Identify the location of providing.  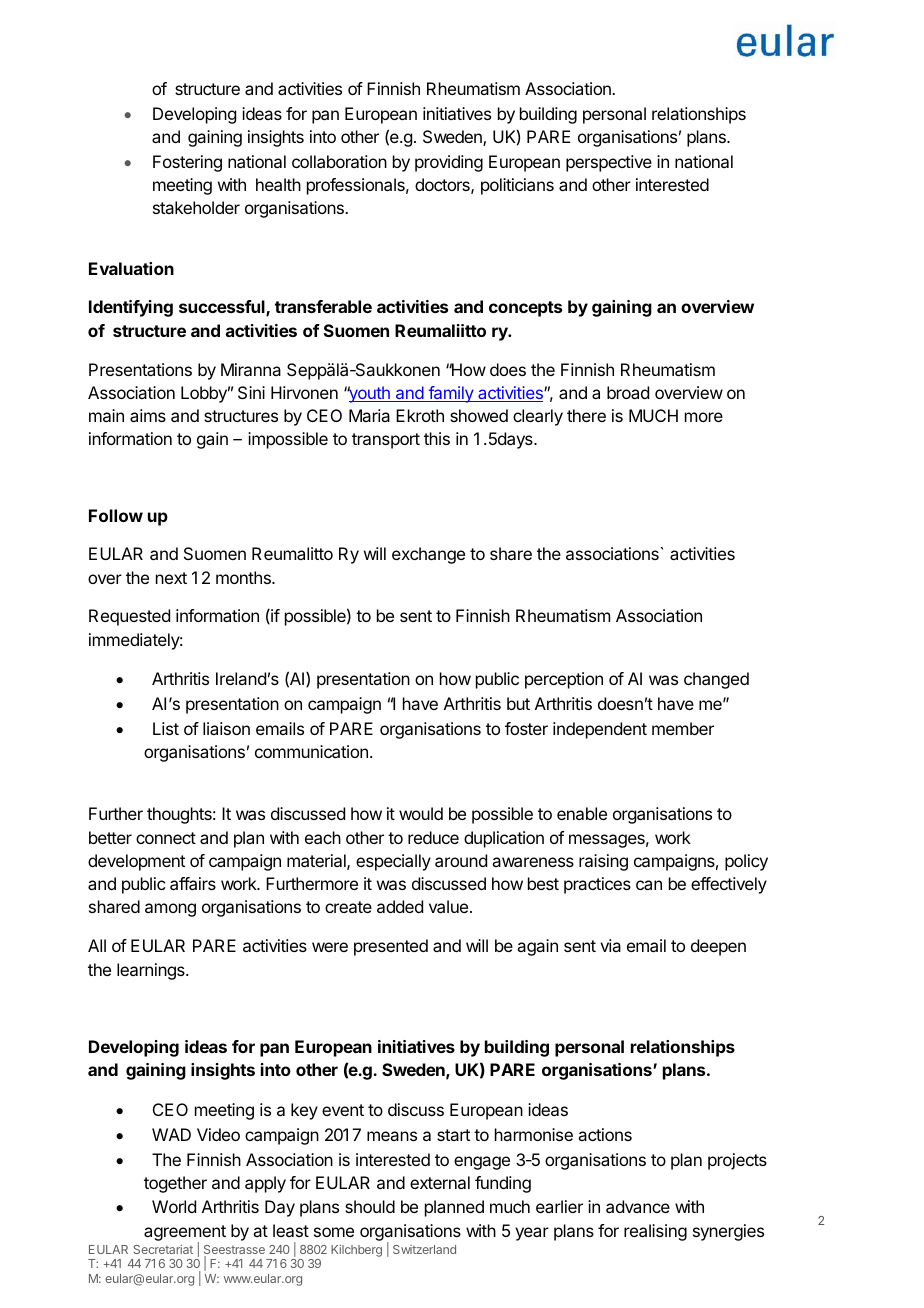
(449, 163).
